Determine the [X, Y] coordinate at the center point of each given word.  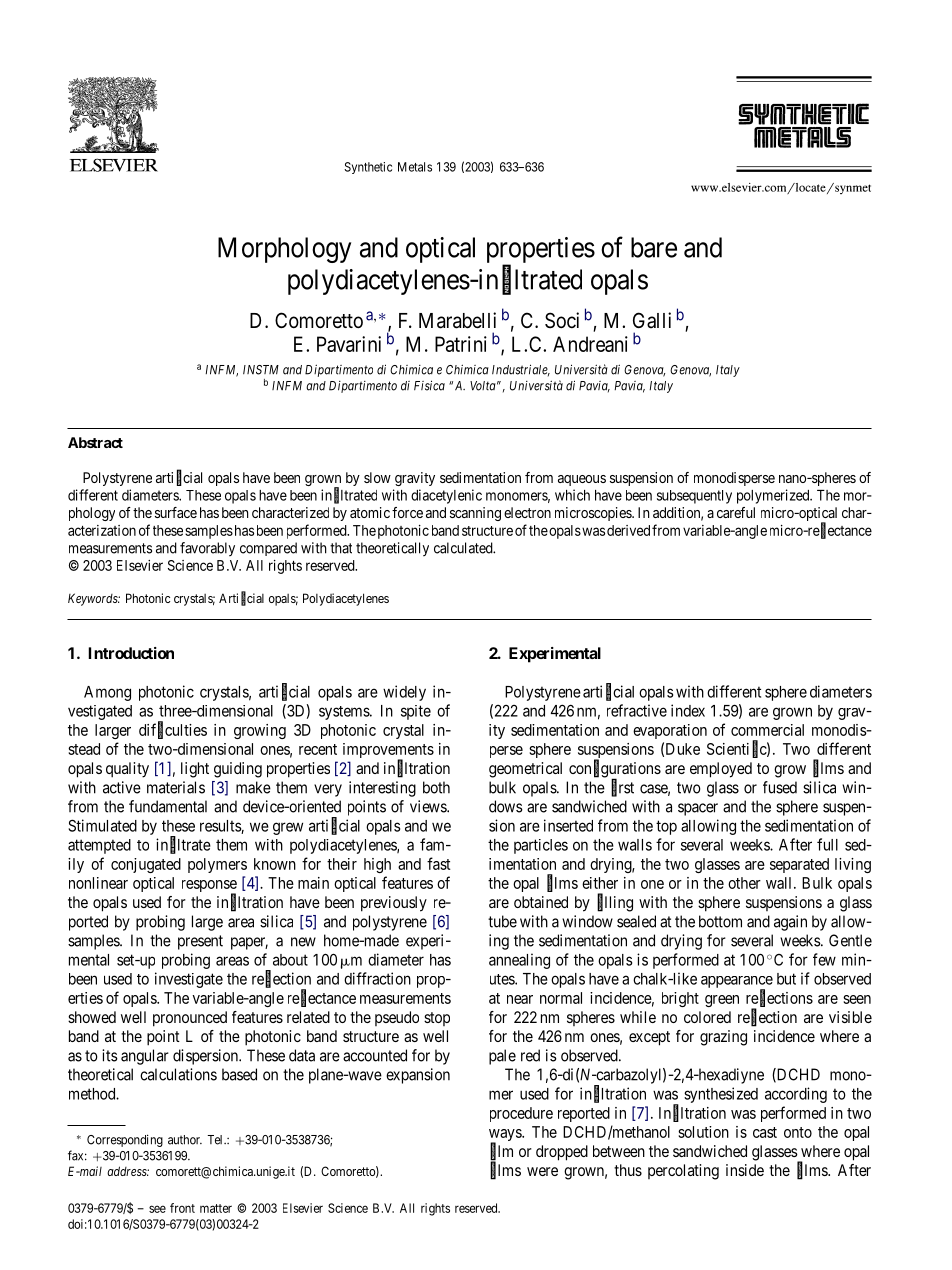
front [182, 1208]
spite [416, 712]
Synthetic [368, 168]
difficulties [173, 730]
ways [506, 1136]
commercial [767, 730]
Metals [415, 167]
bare [654, 247]
